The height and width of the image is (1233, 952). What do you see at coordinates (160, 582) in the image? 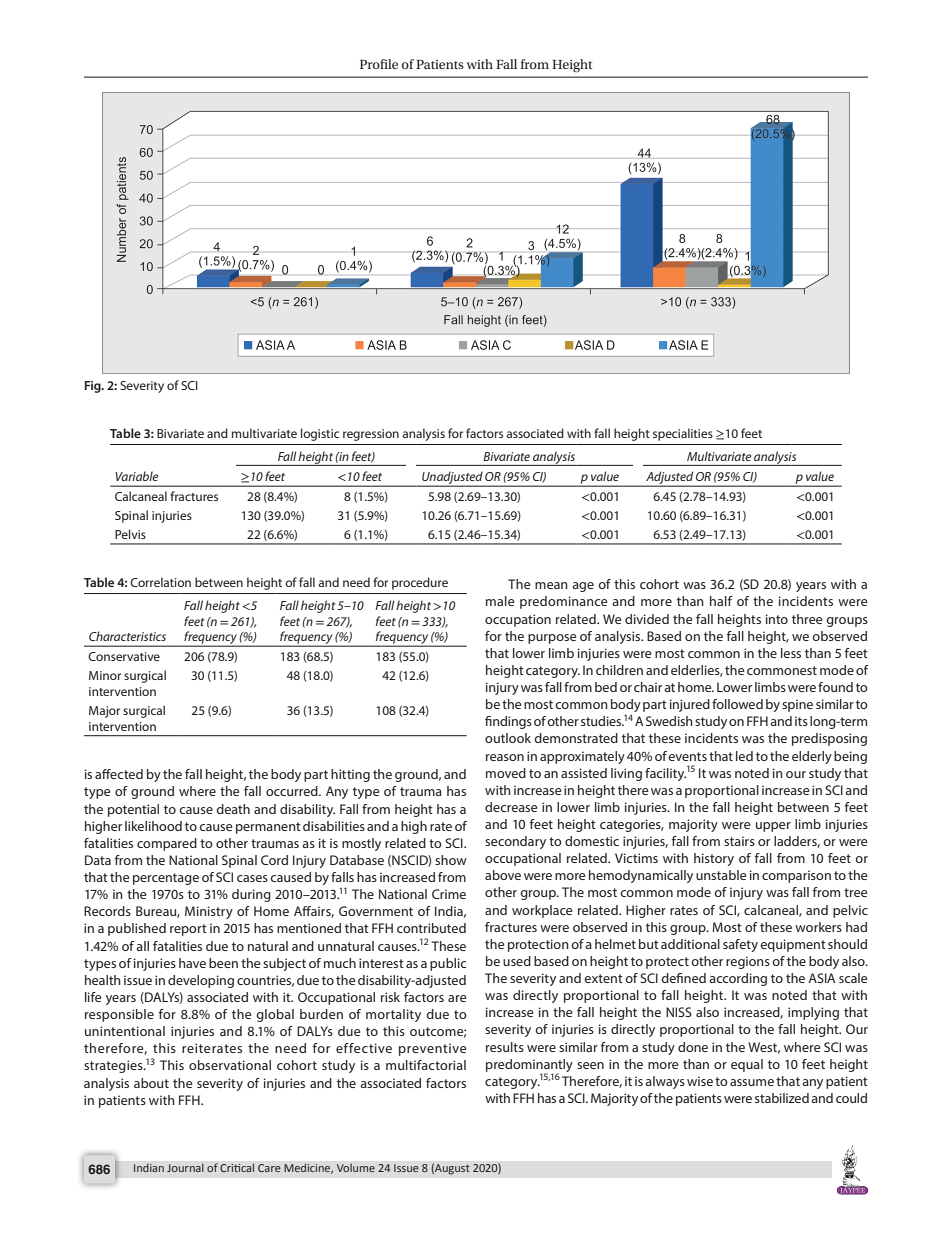
I see `Correlation` at bounding box center [160, 582].
